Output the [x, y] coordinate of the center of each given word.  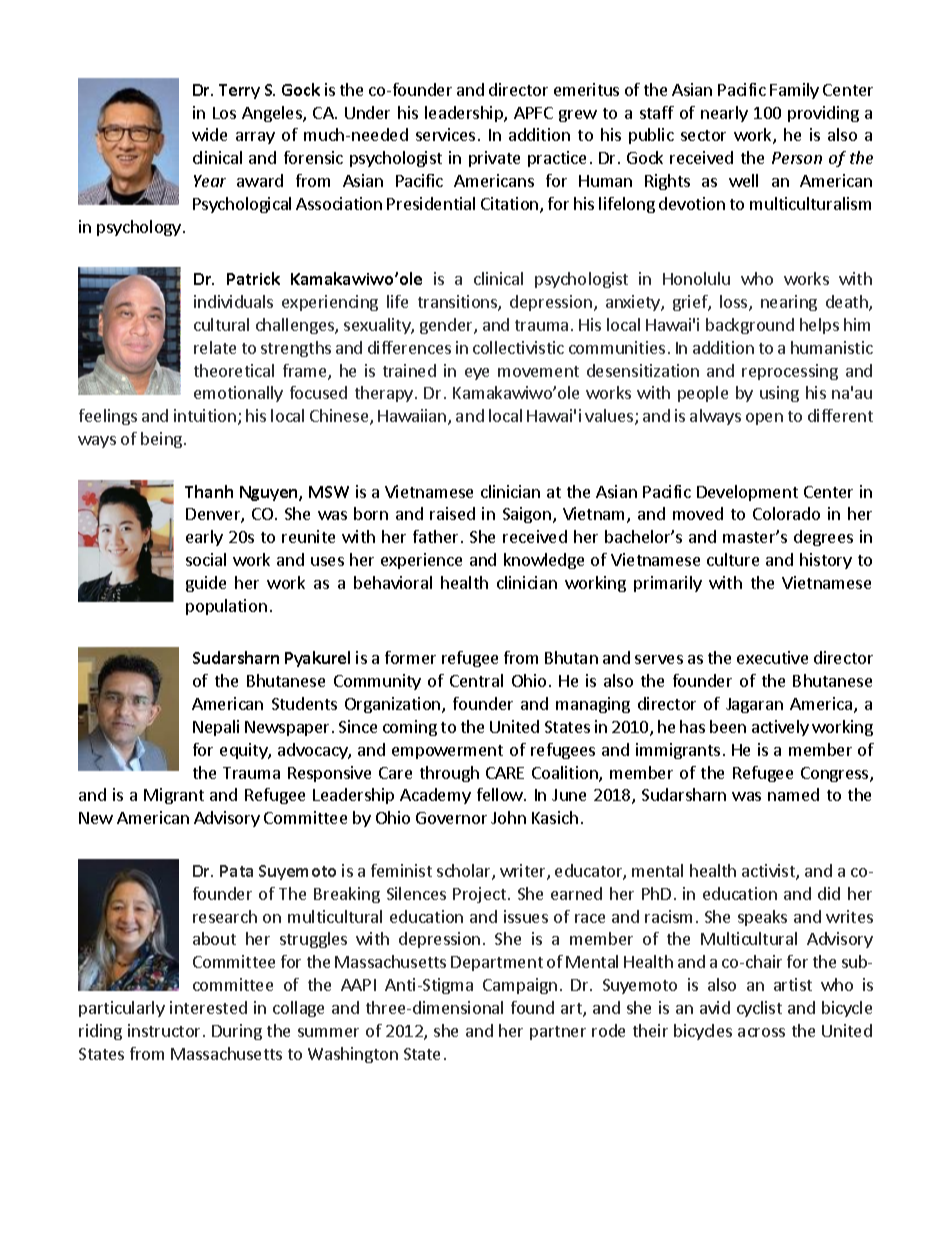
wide [209, 134]
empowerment [447, 752]
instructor [164, 1030]
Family [794, 91]
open [764, 419]
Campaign [520, 986]
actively [780, 728]
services [445, 134]
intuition [205, 415]
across [761, 1032]
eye [477, 374]
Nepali [216, 728]
